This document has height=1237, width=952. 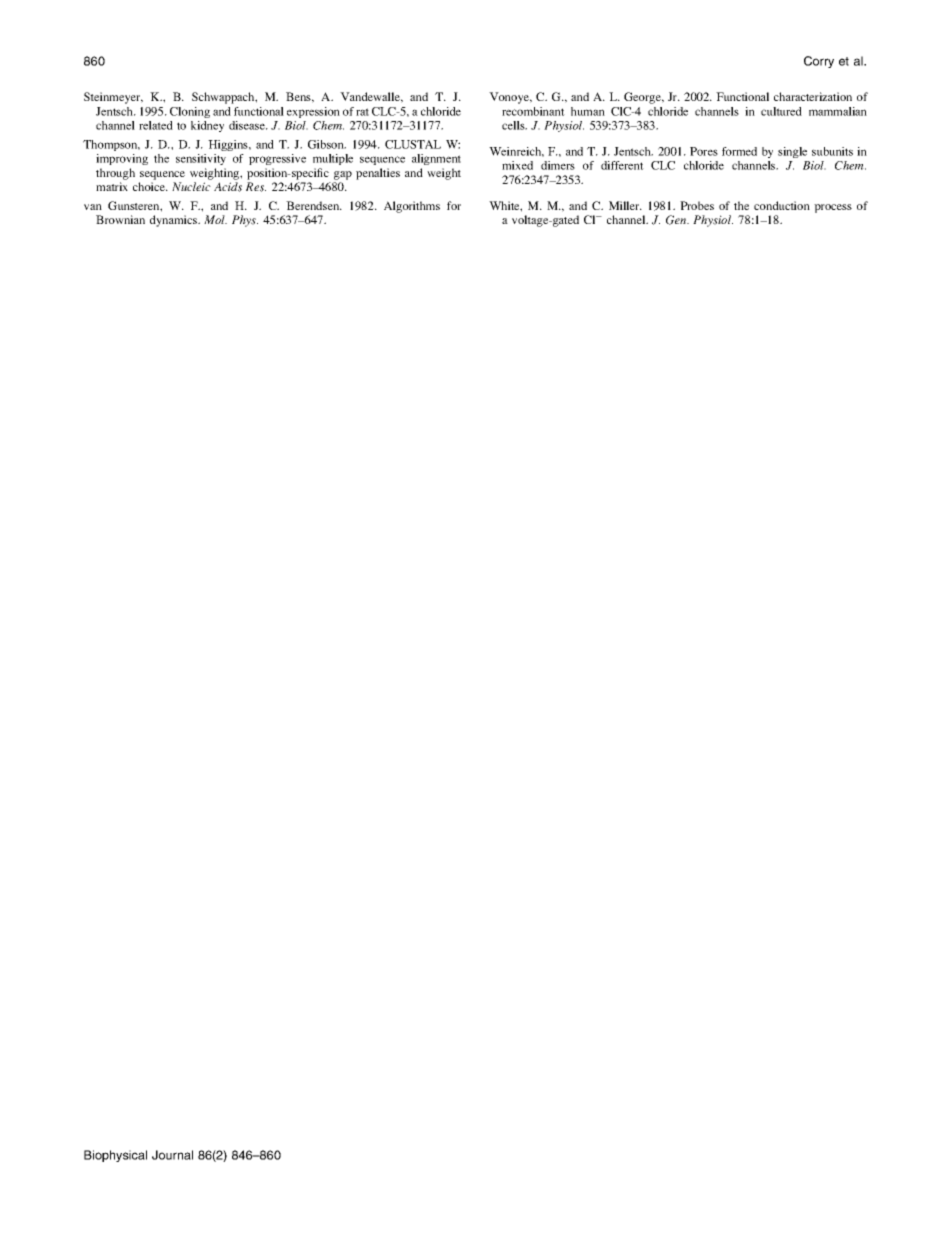 What do you see at coordinates (190, 112) in the document?
I see `Cloning` at bounding box center [190, 112].
